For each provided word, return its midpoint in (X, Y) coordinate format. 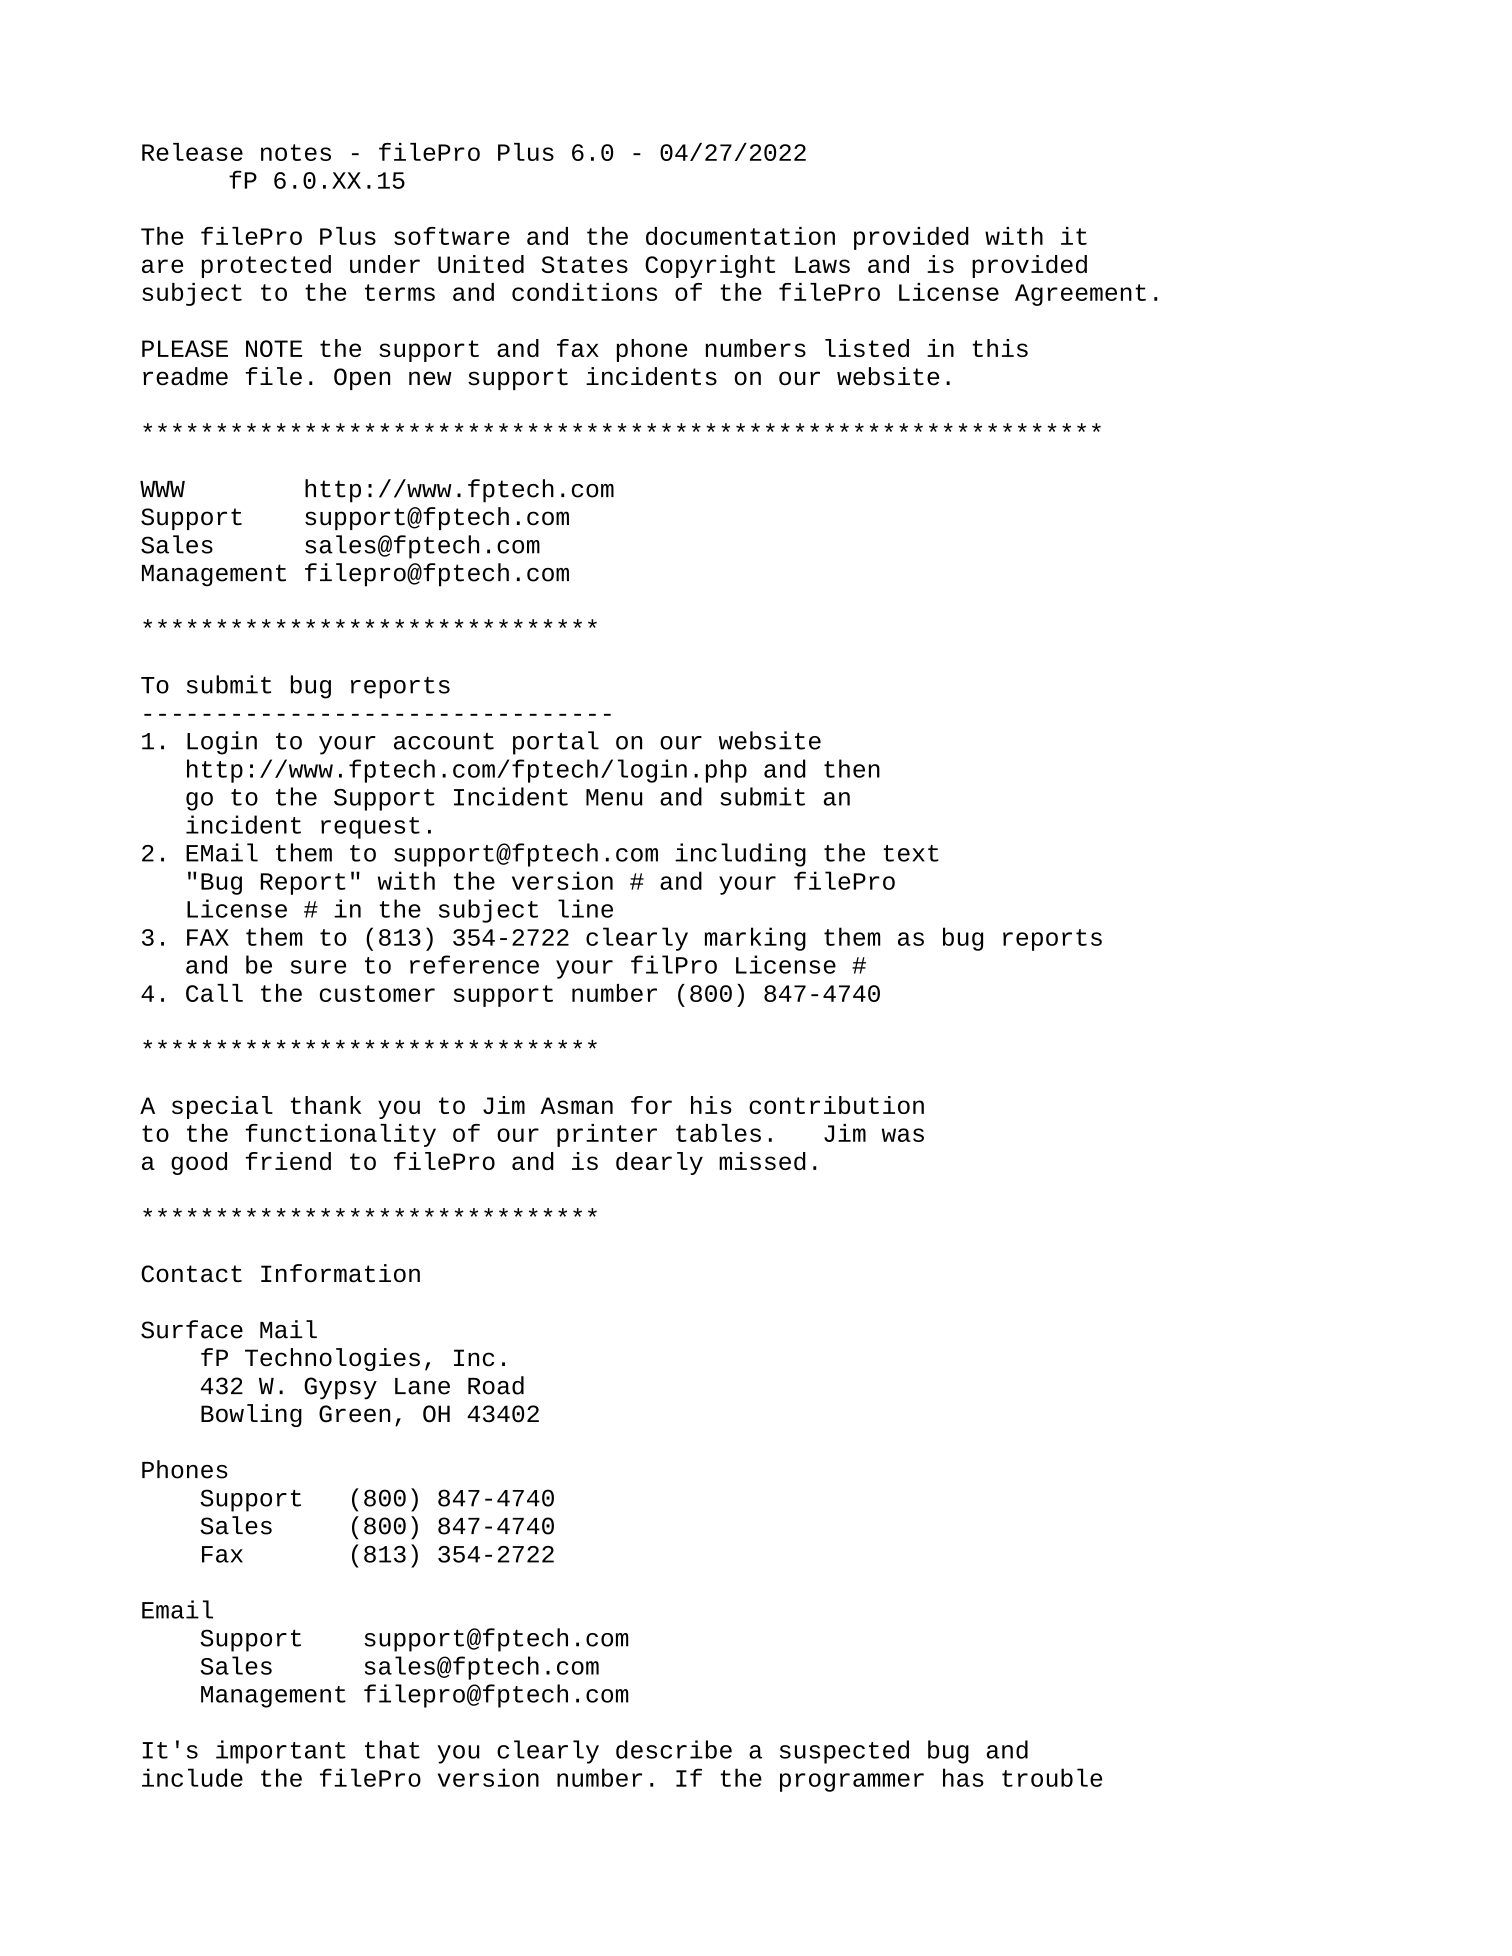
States (584, 264)
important (281, 1752)
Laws (822, 264)
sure (318, 967)
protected (266, 266)
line (585, 908)
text (911, 853)
